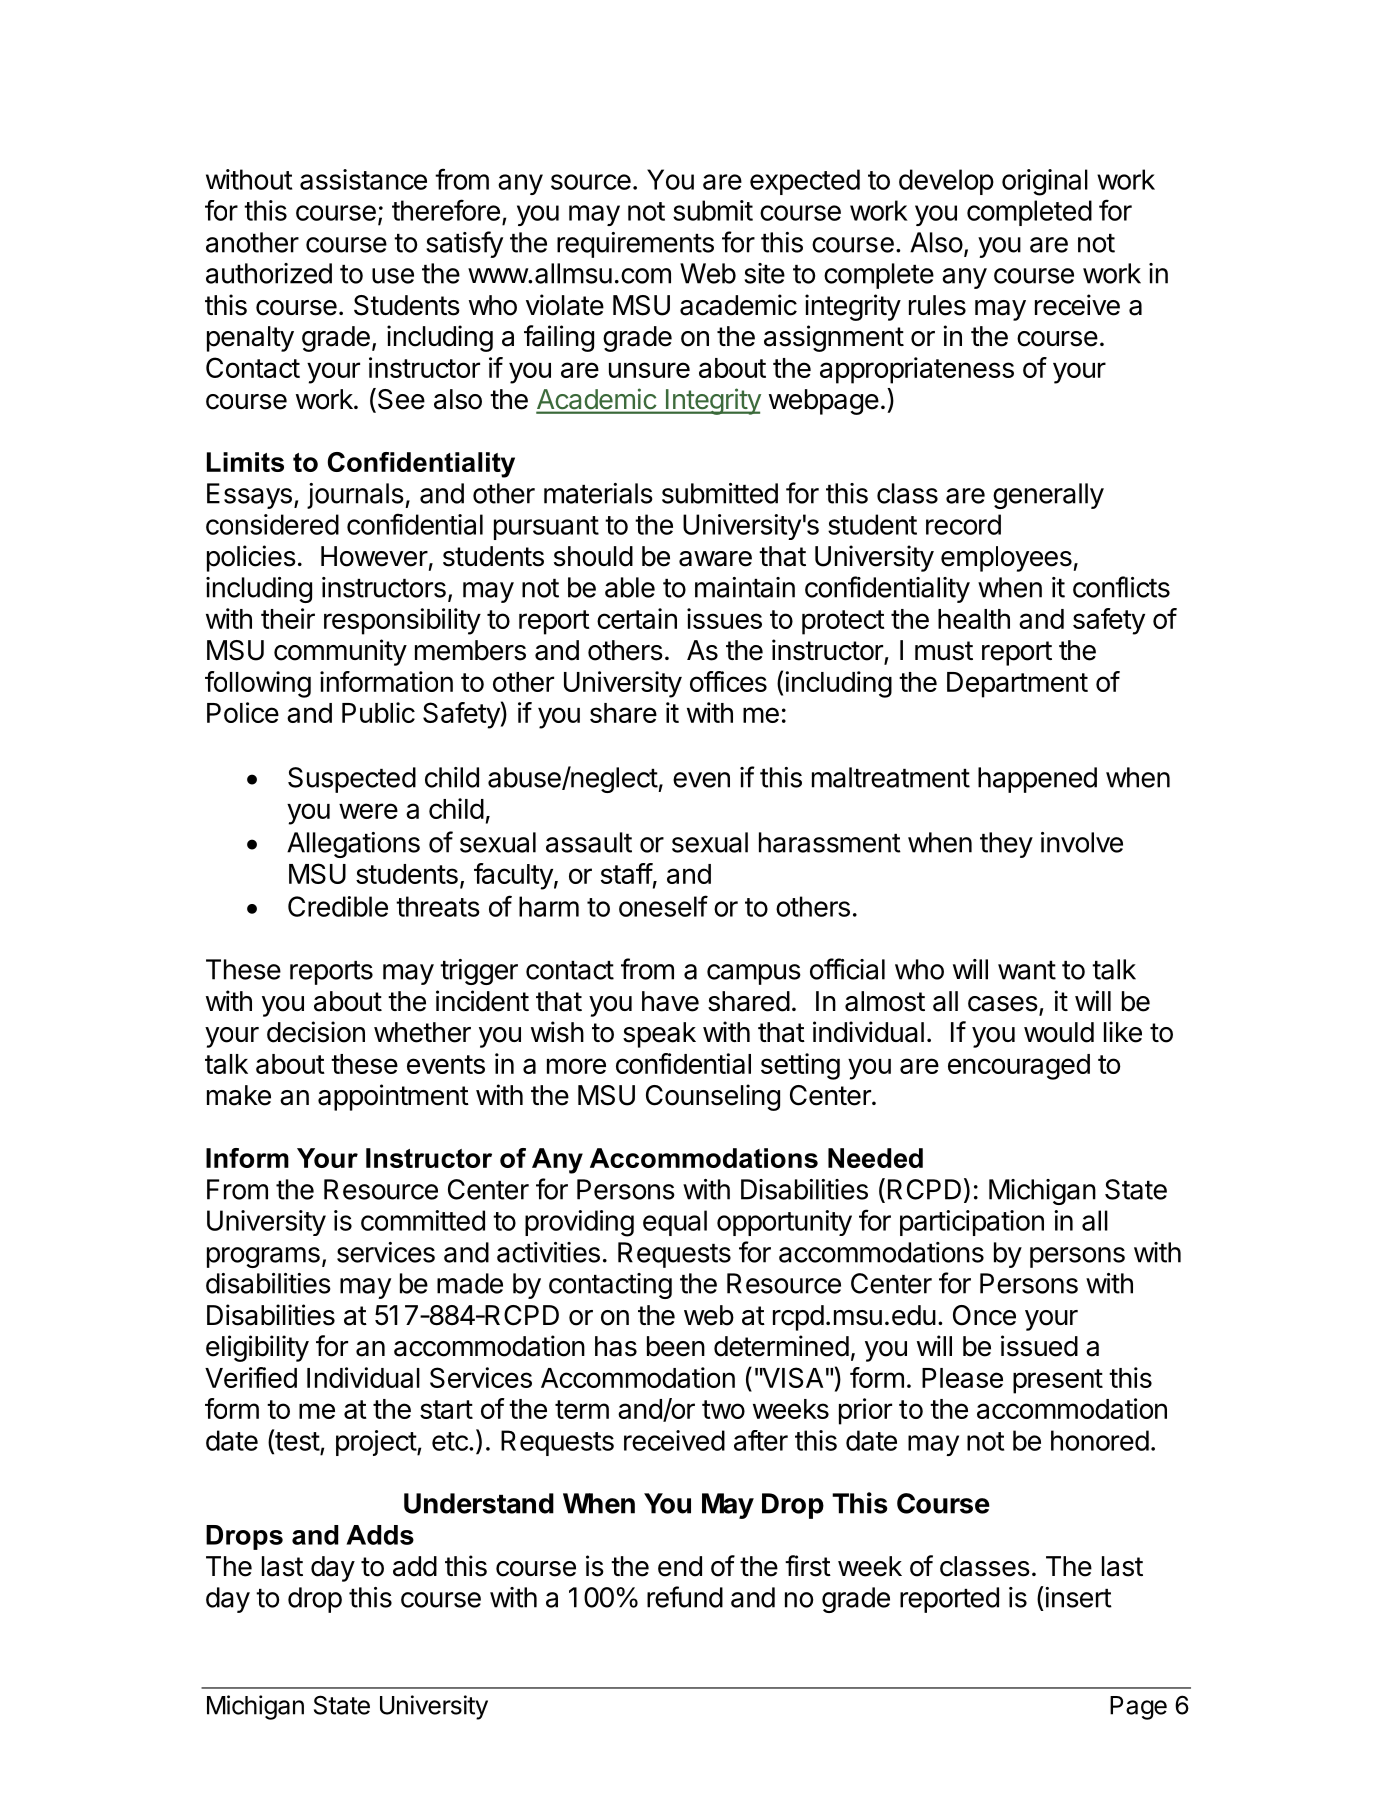 This image has width=1392, height=1801. What do you see at coordinates (1019, 1067) in the image?
I see `encouraged` at bounding box center [1019, 1067].
